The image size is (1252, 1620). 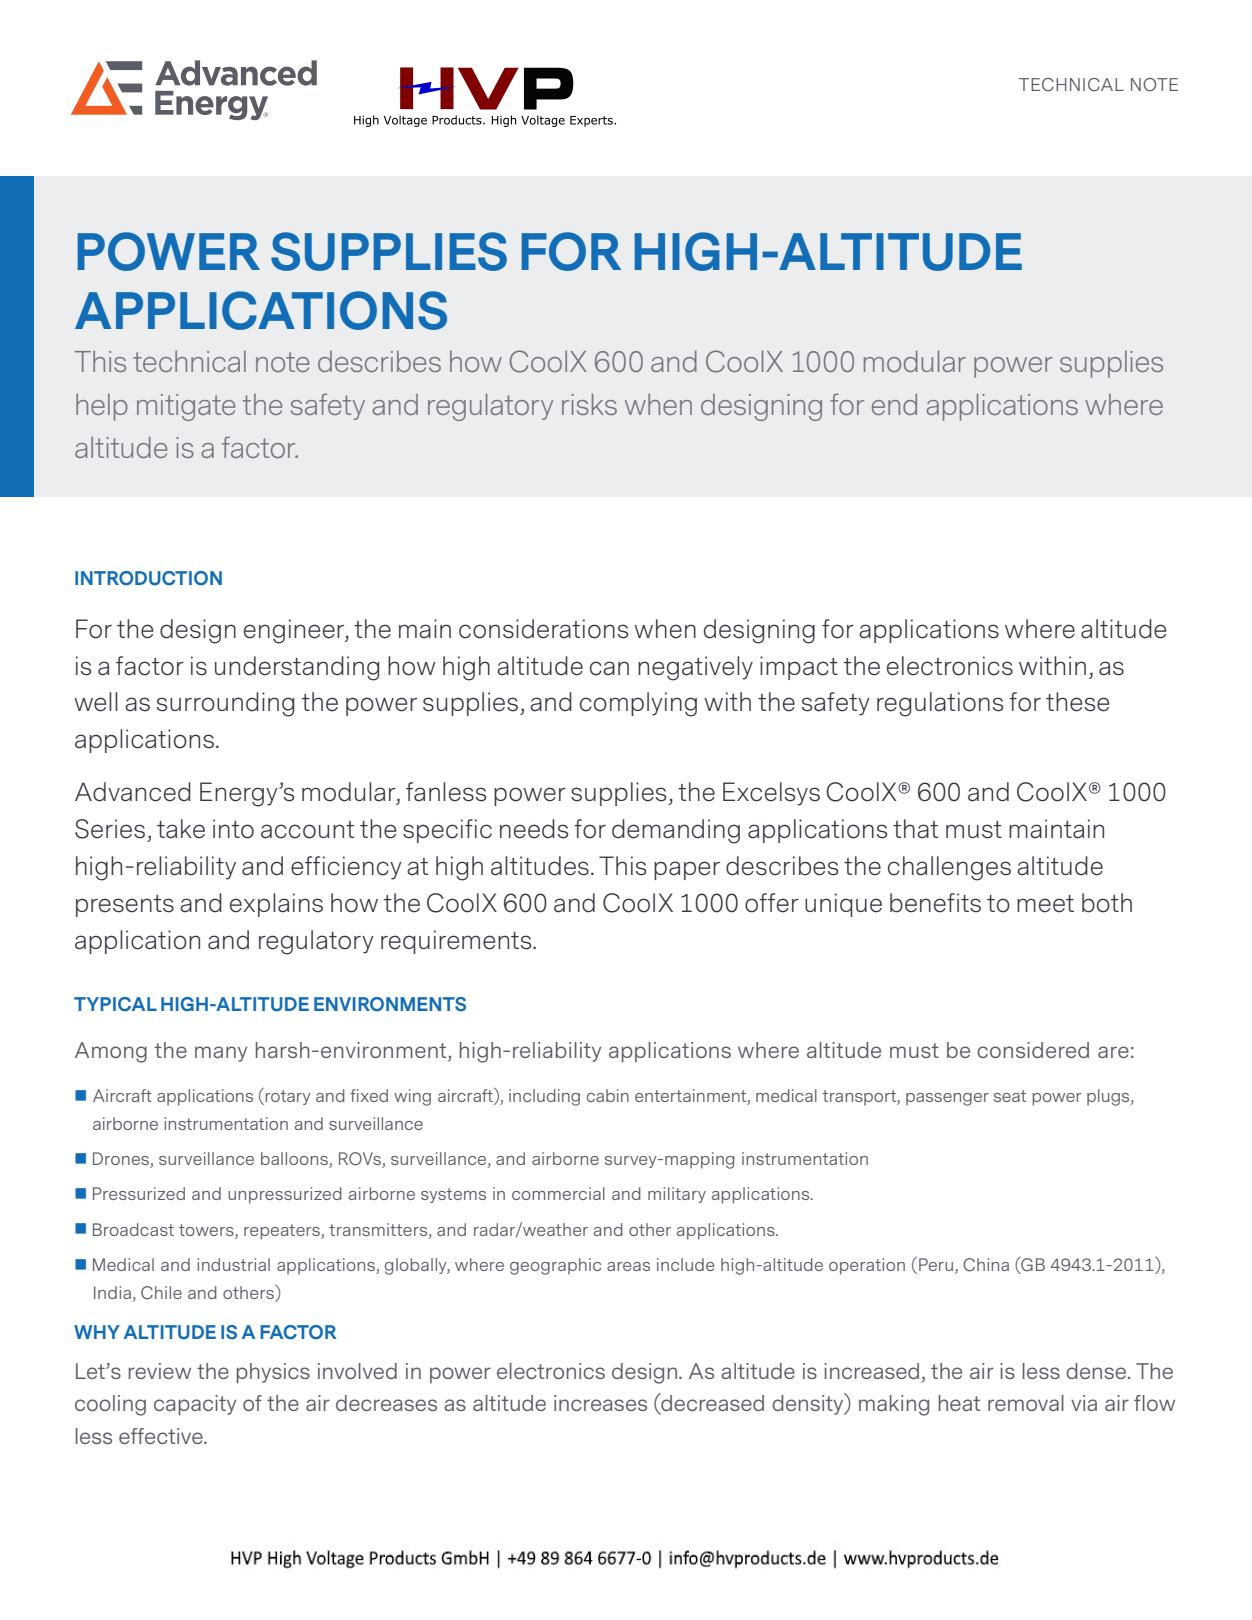 I want to click on mitigate, so click(x=186, y=407).
